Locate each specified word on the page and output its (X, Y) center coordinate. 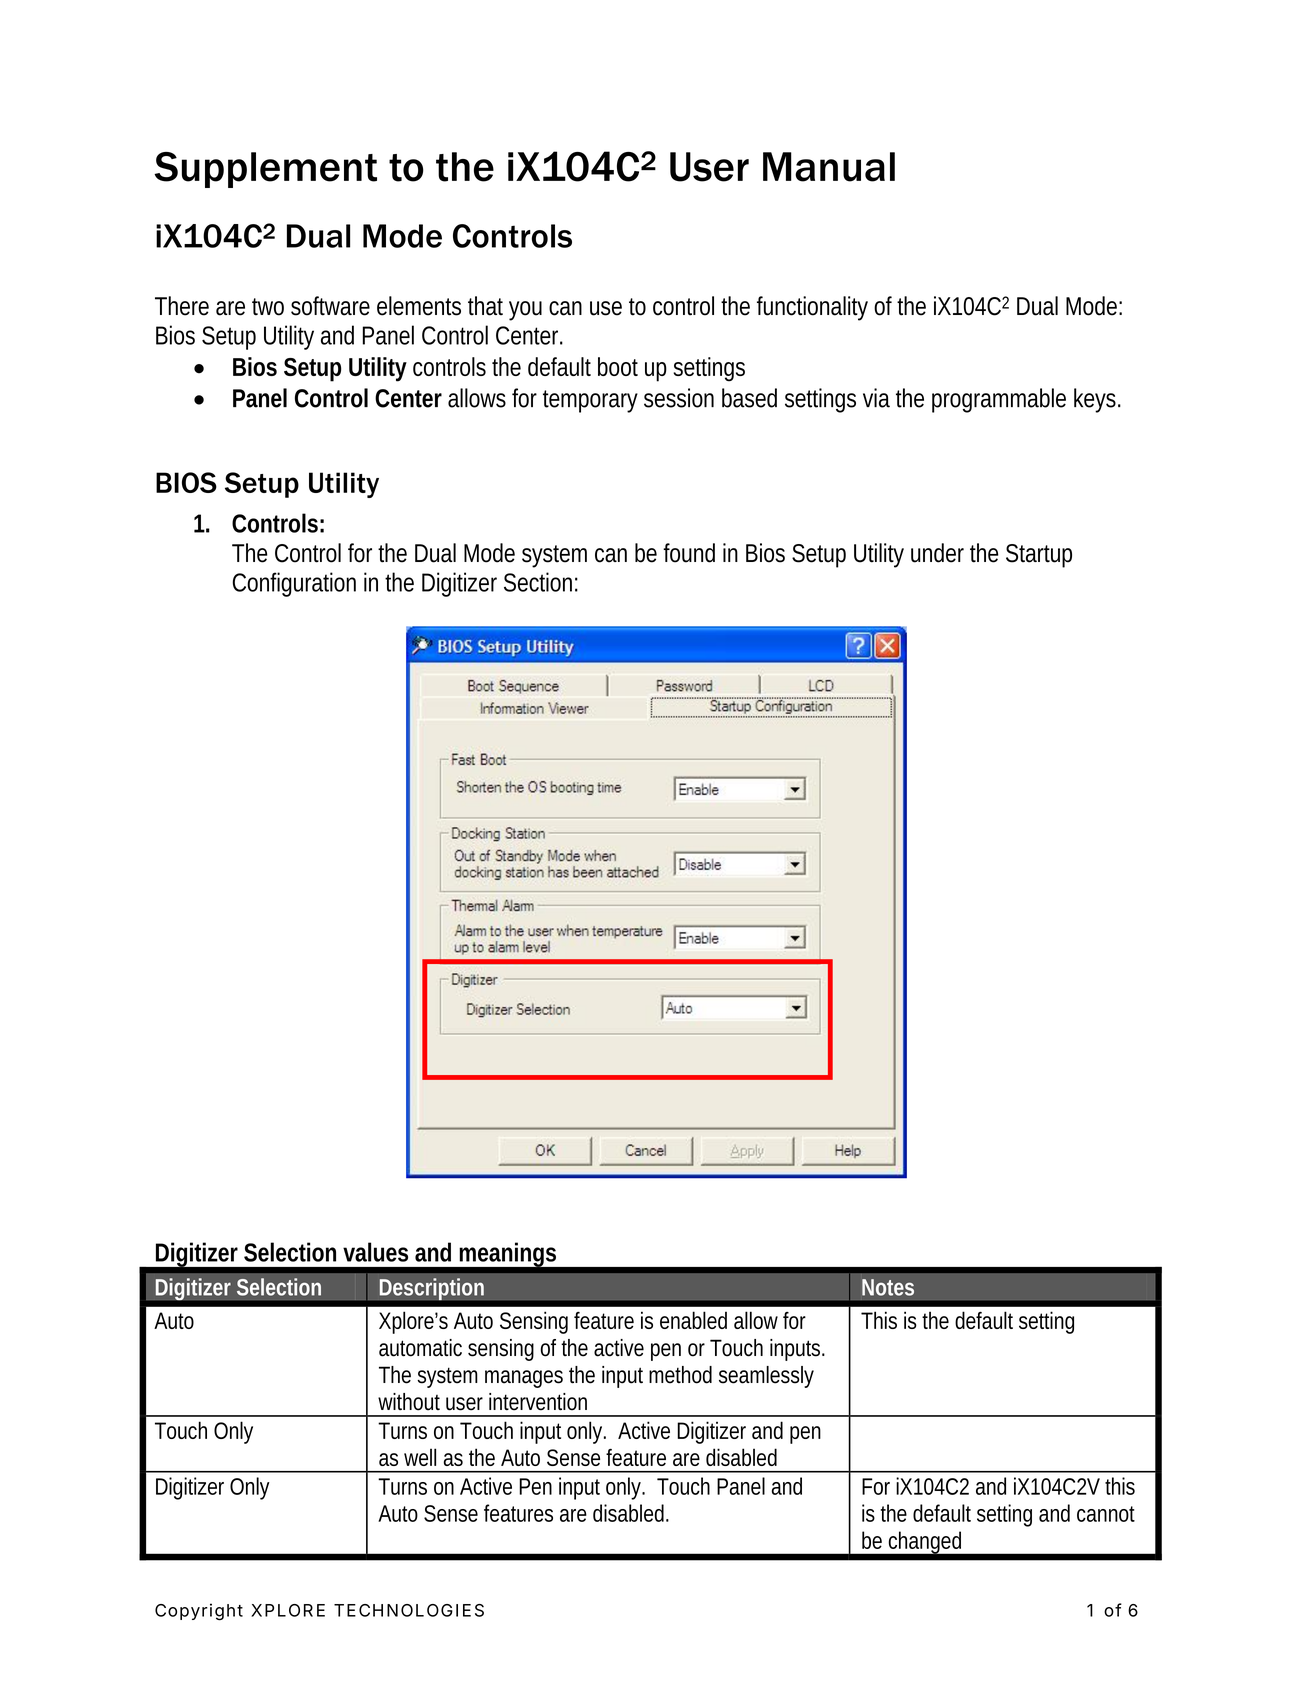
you (525, 311)
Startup (1039, 556)
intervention (538, 1402)
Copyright (199, 1612)
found (689, 553)
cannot (1106, 1514)
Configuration (294, 584)
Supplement (265, 170)
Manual (829, 167)
